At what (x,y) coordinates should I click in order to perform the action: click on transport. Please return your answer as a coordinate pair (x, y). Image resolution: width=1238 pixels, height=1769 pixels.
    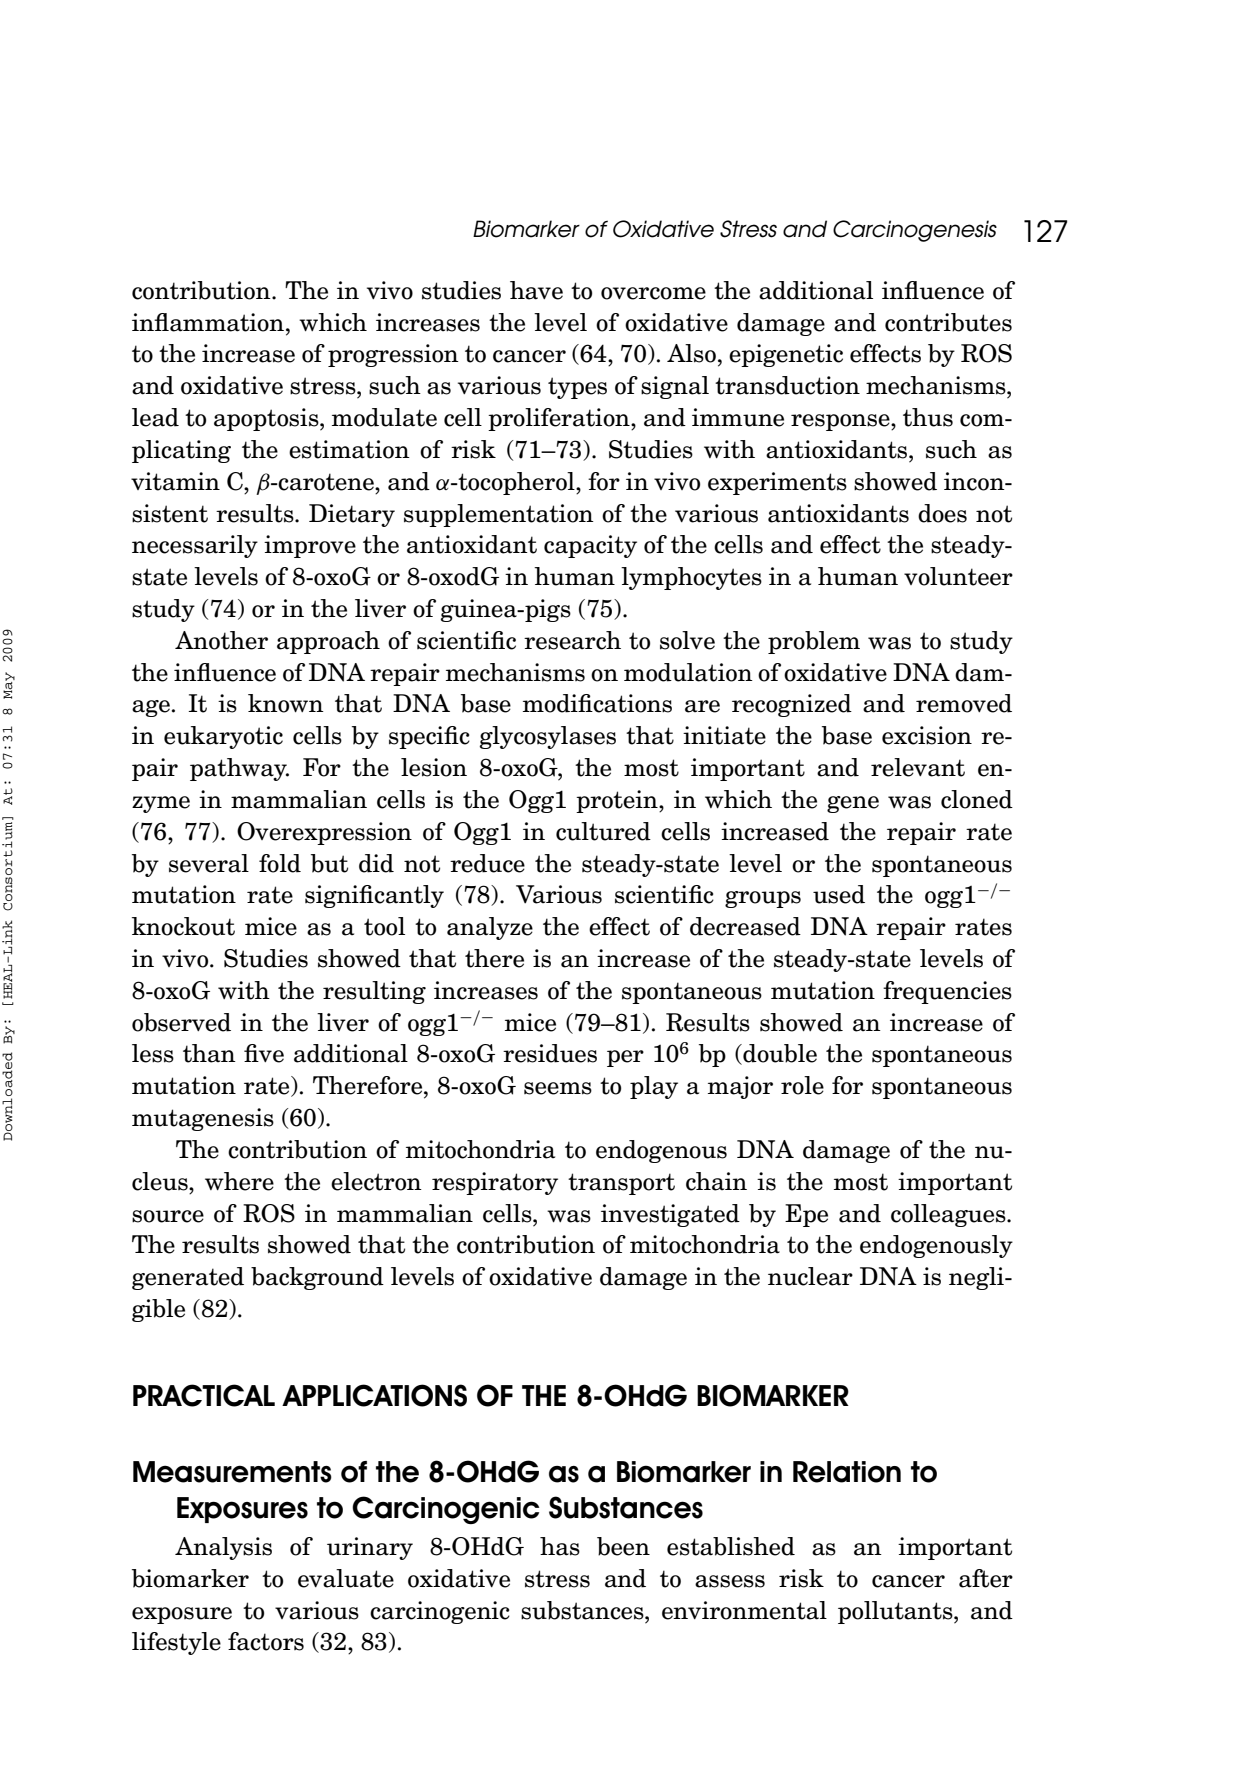
    Looking at the image, I should click on (621, 1184).
